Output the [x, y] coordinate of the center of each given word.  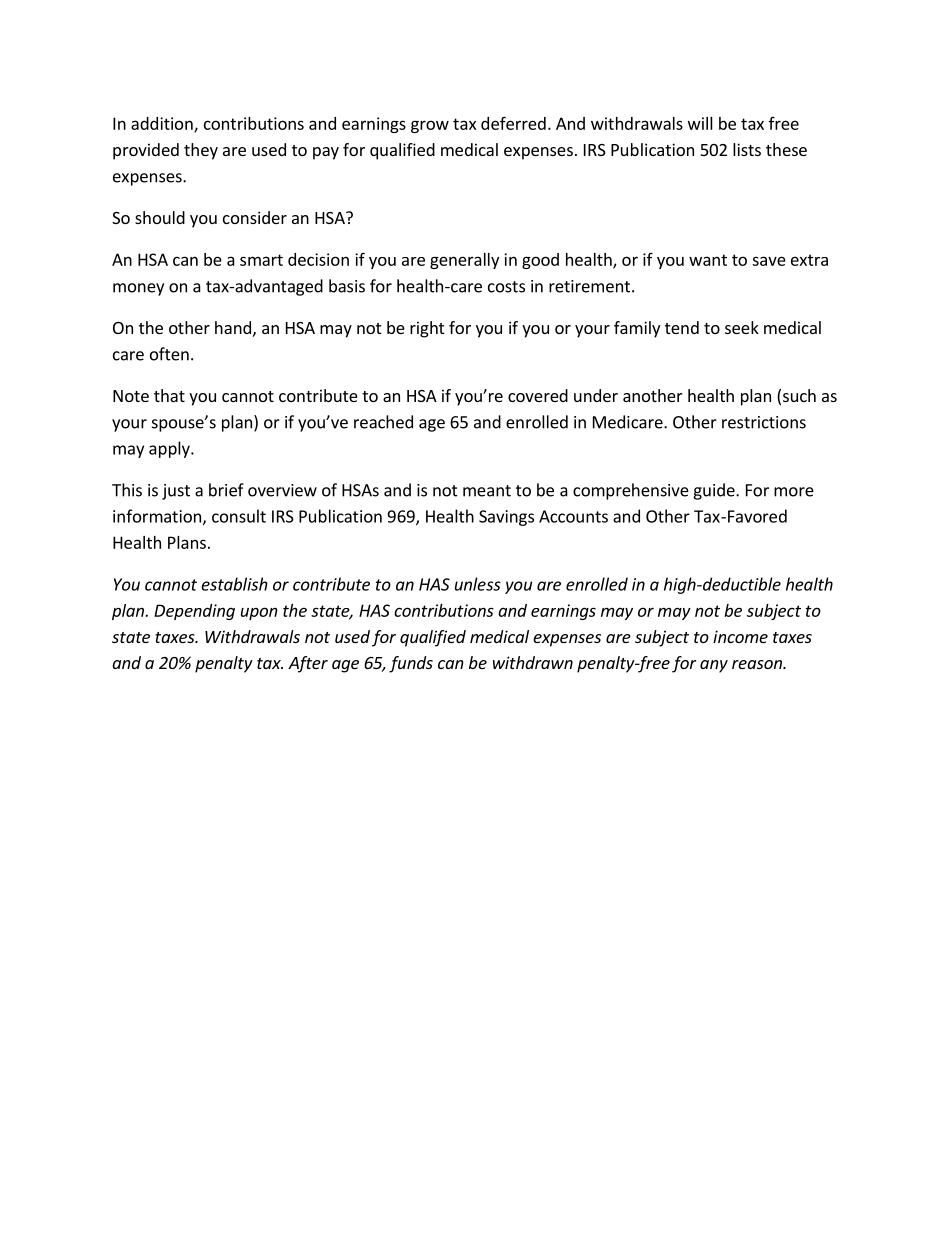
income [740, 636]
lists [747, 149]
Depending [194, 612]
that [169, 395]
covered [538, 395]
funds [411, 664]
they [201, 151]
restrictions [764, 422]
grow [430, 126]
